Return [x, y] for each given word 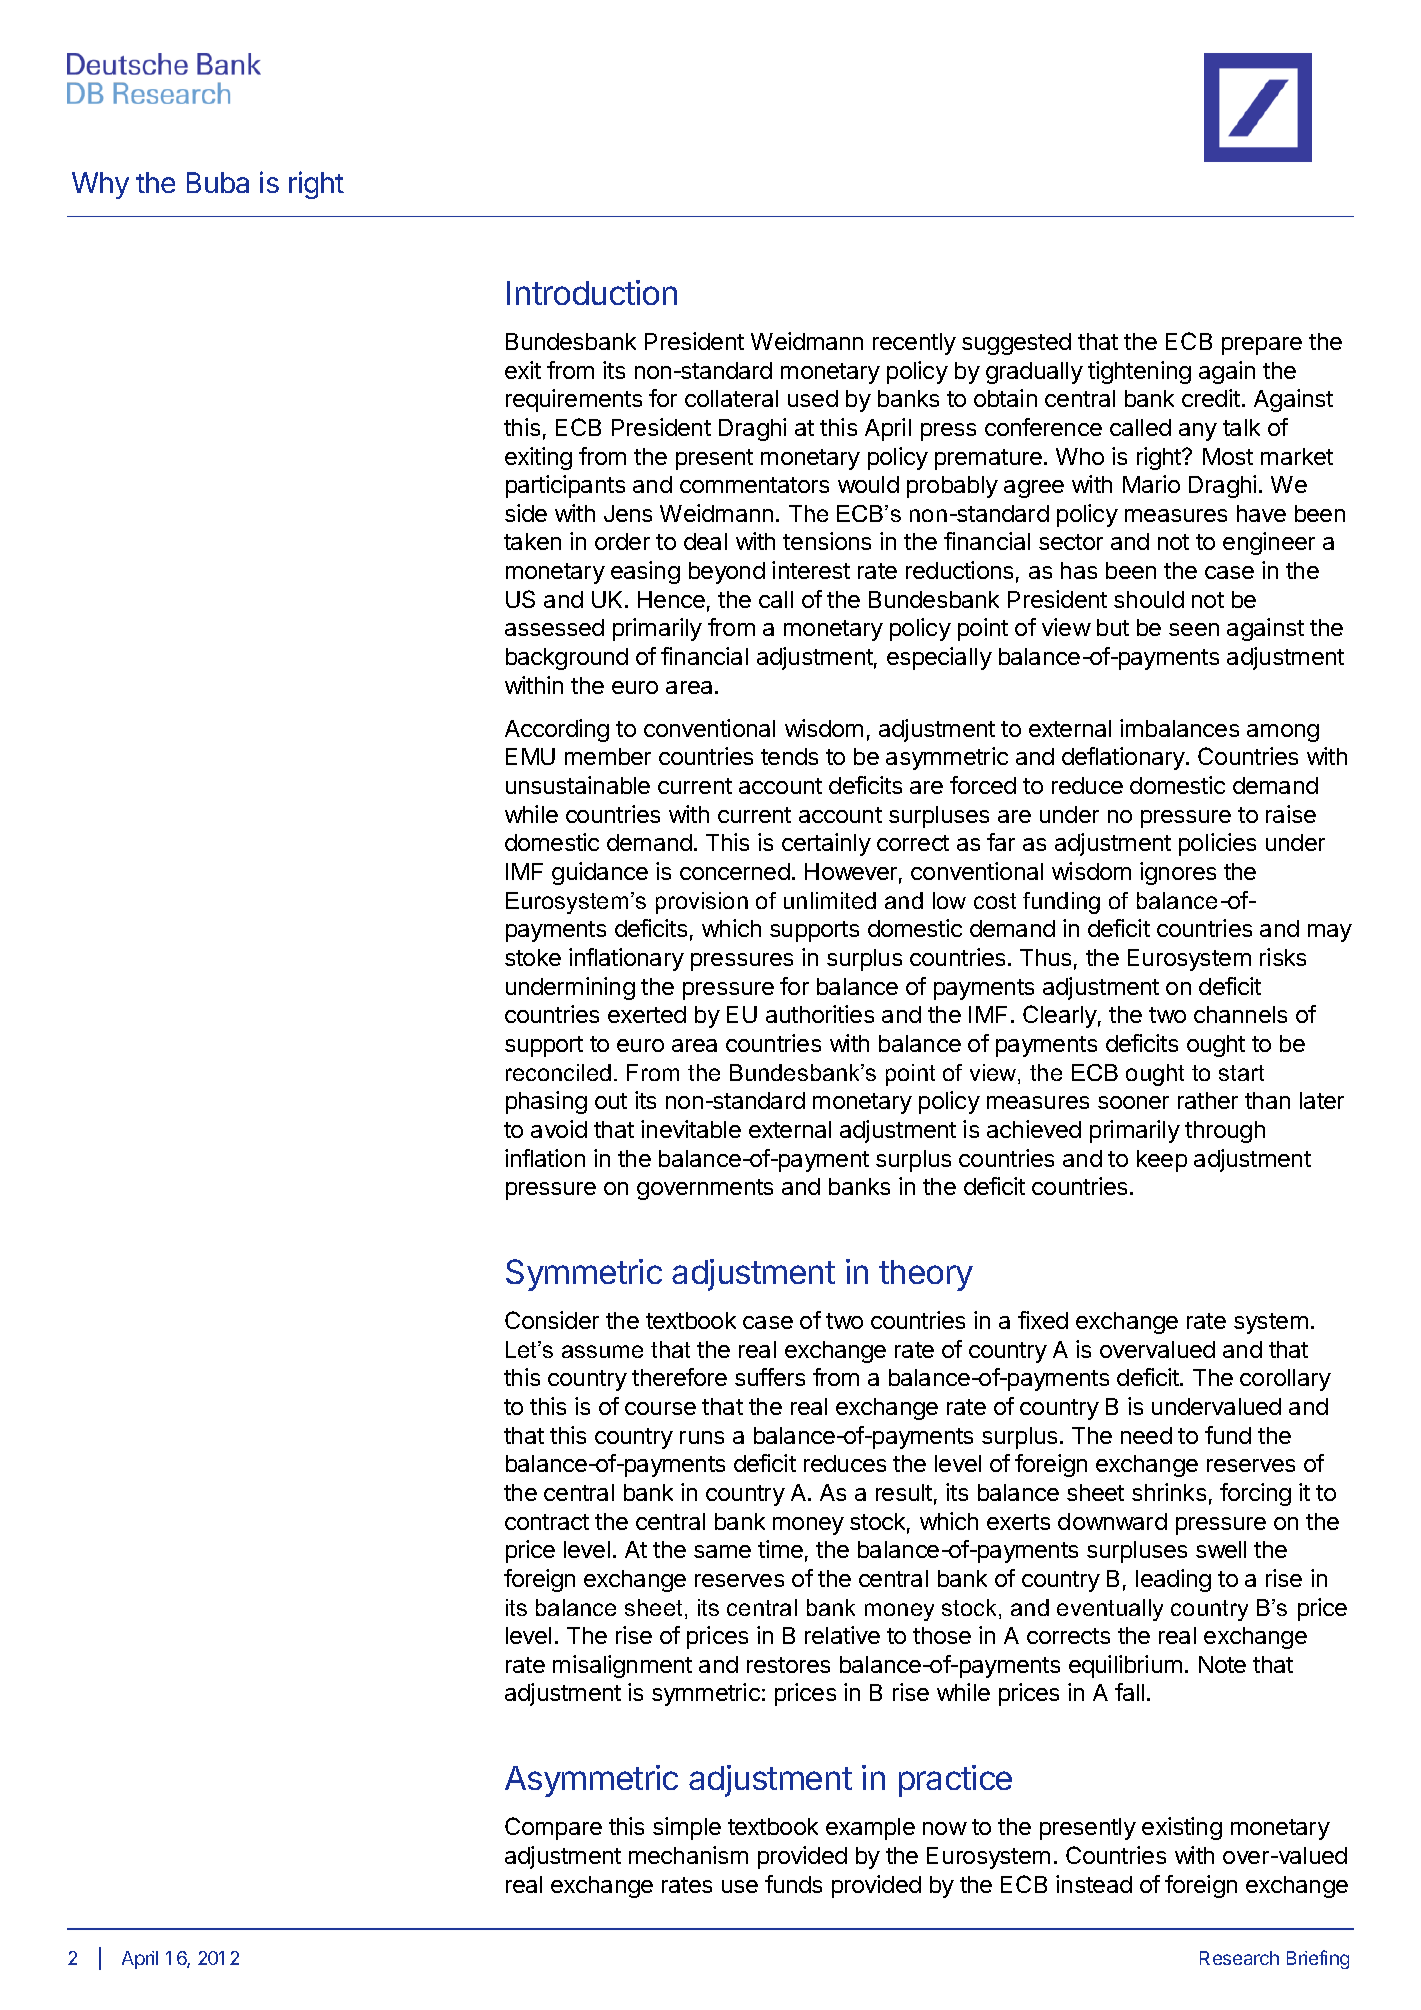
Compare [553, 1828]
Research [1239, 1958]
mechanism [688, 1855]
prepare [1262, 346]
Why [100, 185]
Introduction [592, 292]
